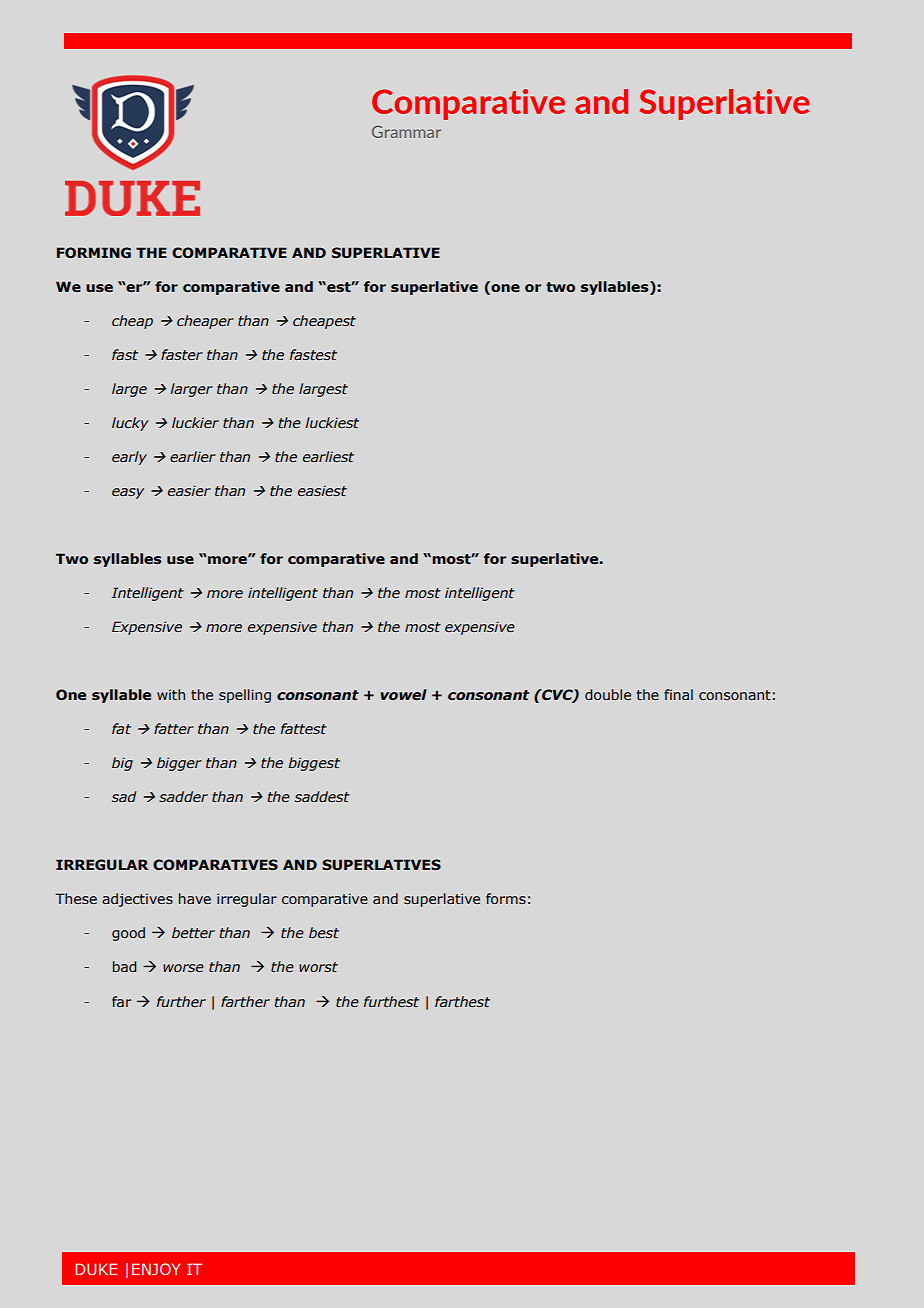 Image resolution: width=924 pixels, height=1308 pixels. I want to click on luckiest, so click(332, 423).
